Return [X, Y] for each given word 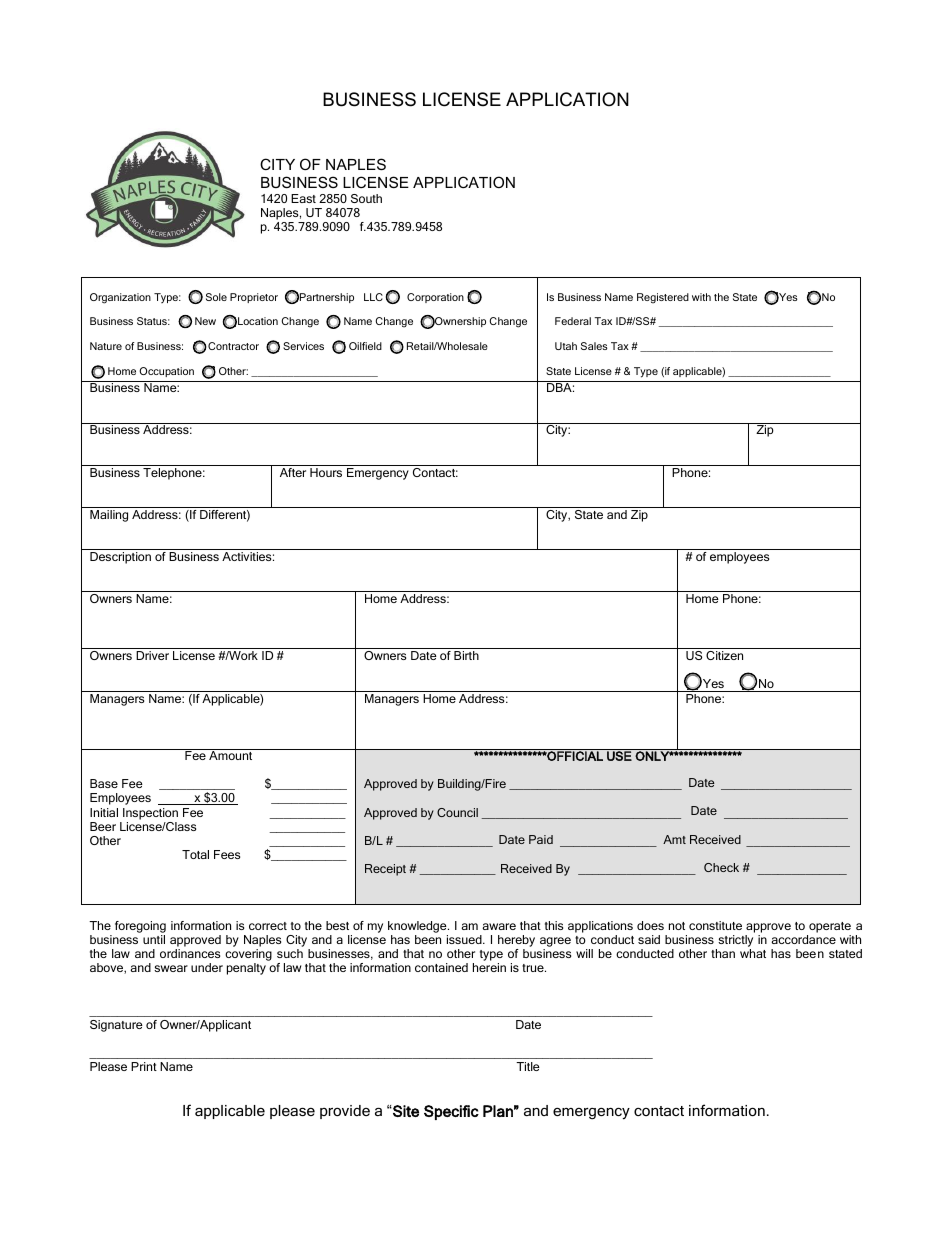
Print [144, 1066]
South [366, 198]
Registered [663, 298]
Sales [594, 346]
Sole [216, 297]
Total [195, 854]
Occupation [166, 372]
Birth [466, 655]
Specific [451, 1112]
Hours [326, 472]
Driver [152, 655]
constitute [715, 925]
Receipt [385, 870]
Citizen [724, 655]
